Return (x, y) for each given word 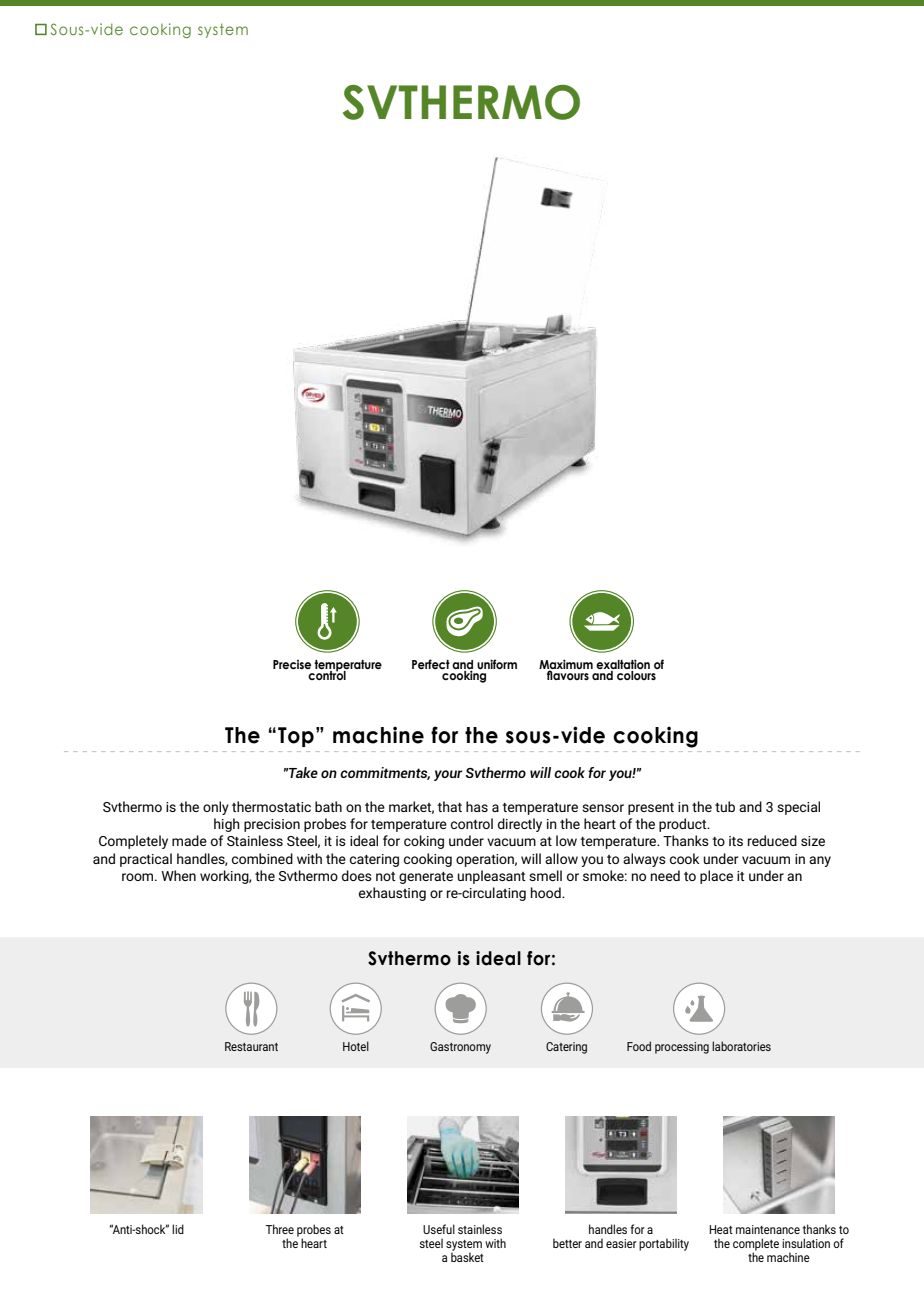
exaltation (623, 664)
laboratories (741, 1046)
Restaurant (251, 1046)
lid (178, 1229)
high (227, 825)
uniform (497, 664)
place (716, 877)
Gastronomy (460, 1048)
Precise (292, 664)
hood (547, 892)
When (178, 875)
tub (725, 806)
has (477, 806)
